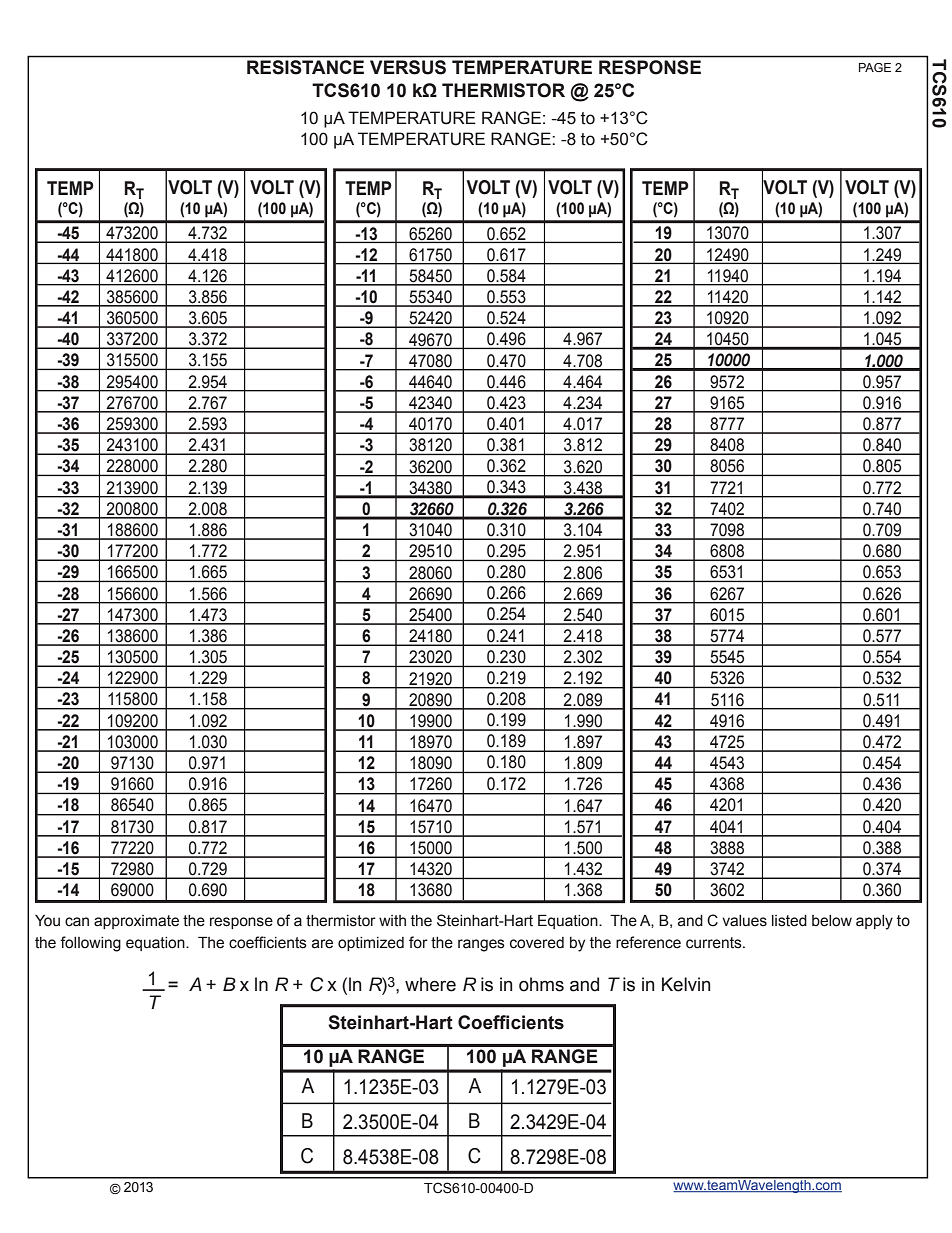 This image has width=952, height=1233. Describe the element at coordinates (90, 944) in the image. I see `following` at that location.
